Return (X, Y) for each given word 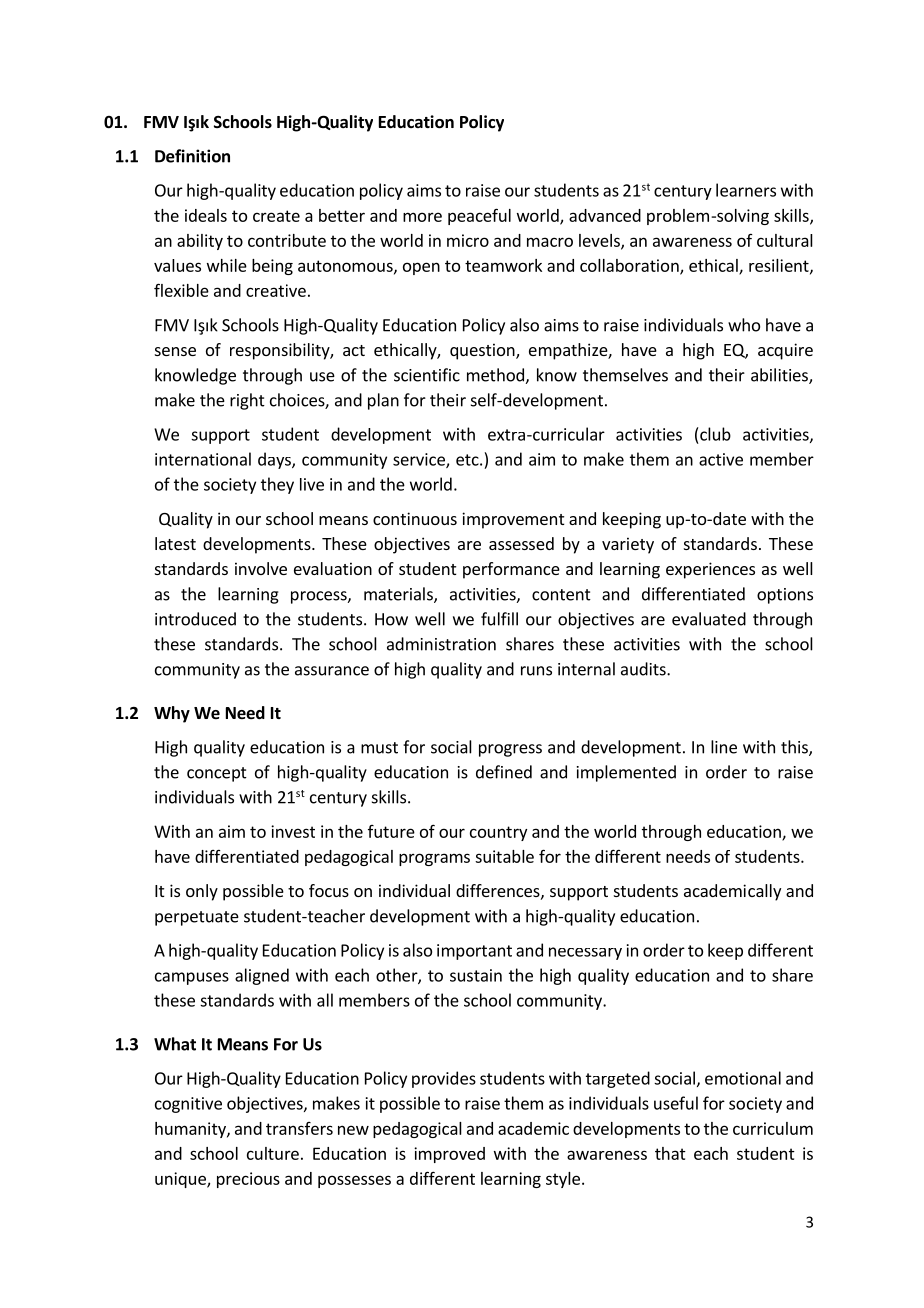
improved (449, 1155)
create (276, 216)
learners (746, 190)
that (670, 1153)
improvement (513, 520)
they (277, 485)
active (721, 459)
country (498, 833)
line (724, 747)
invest (293, 831)
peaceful (479, 216)
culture (273, 1153)
